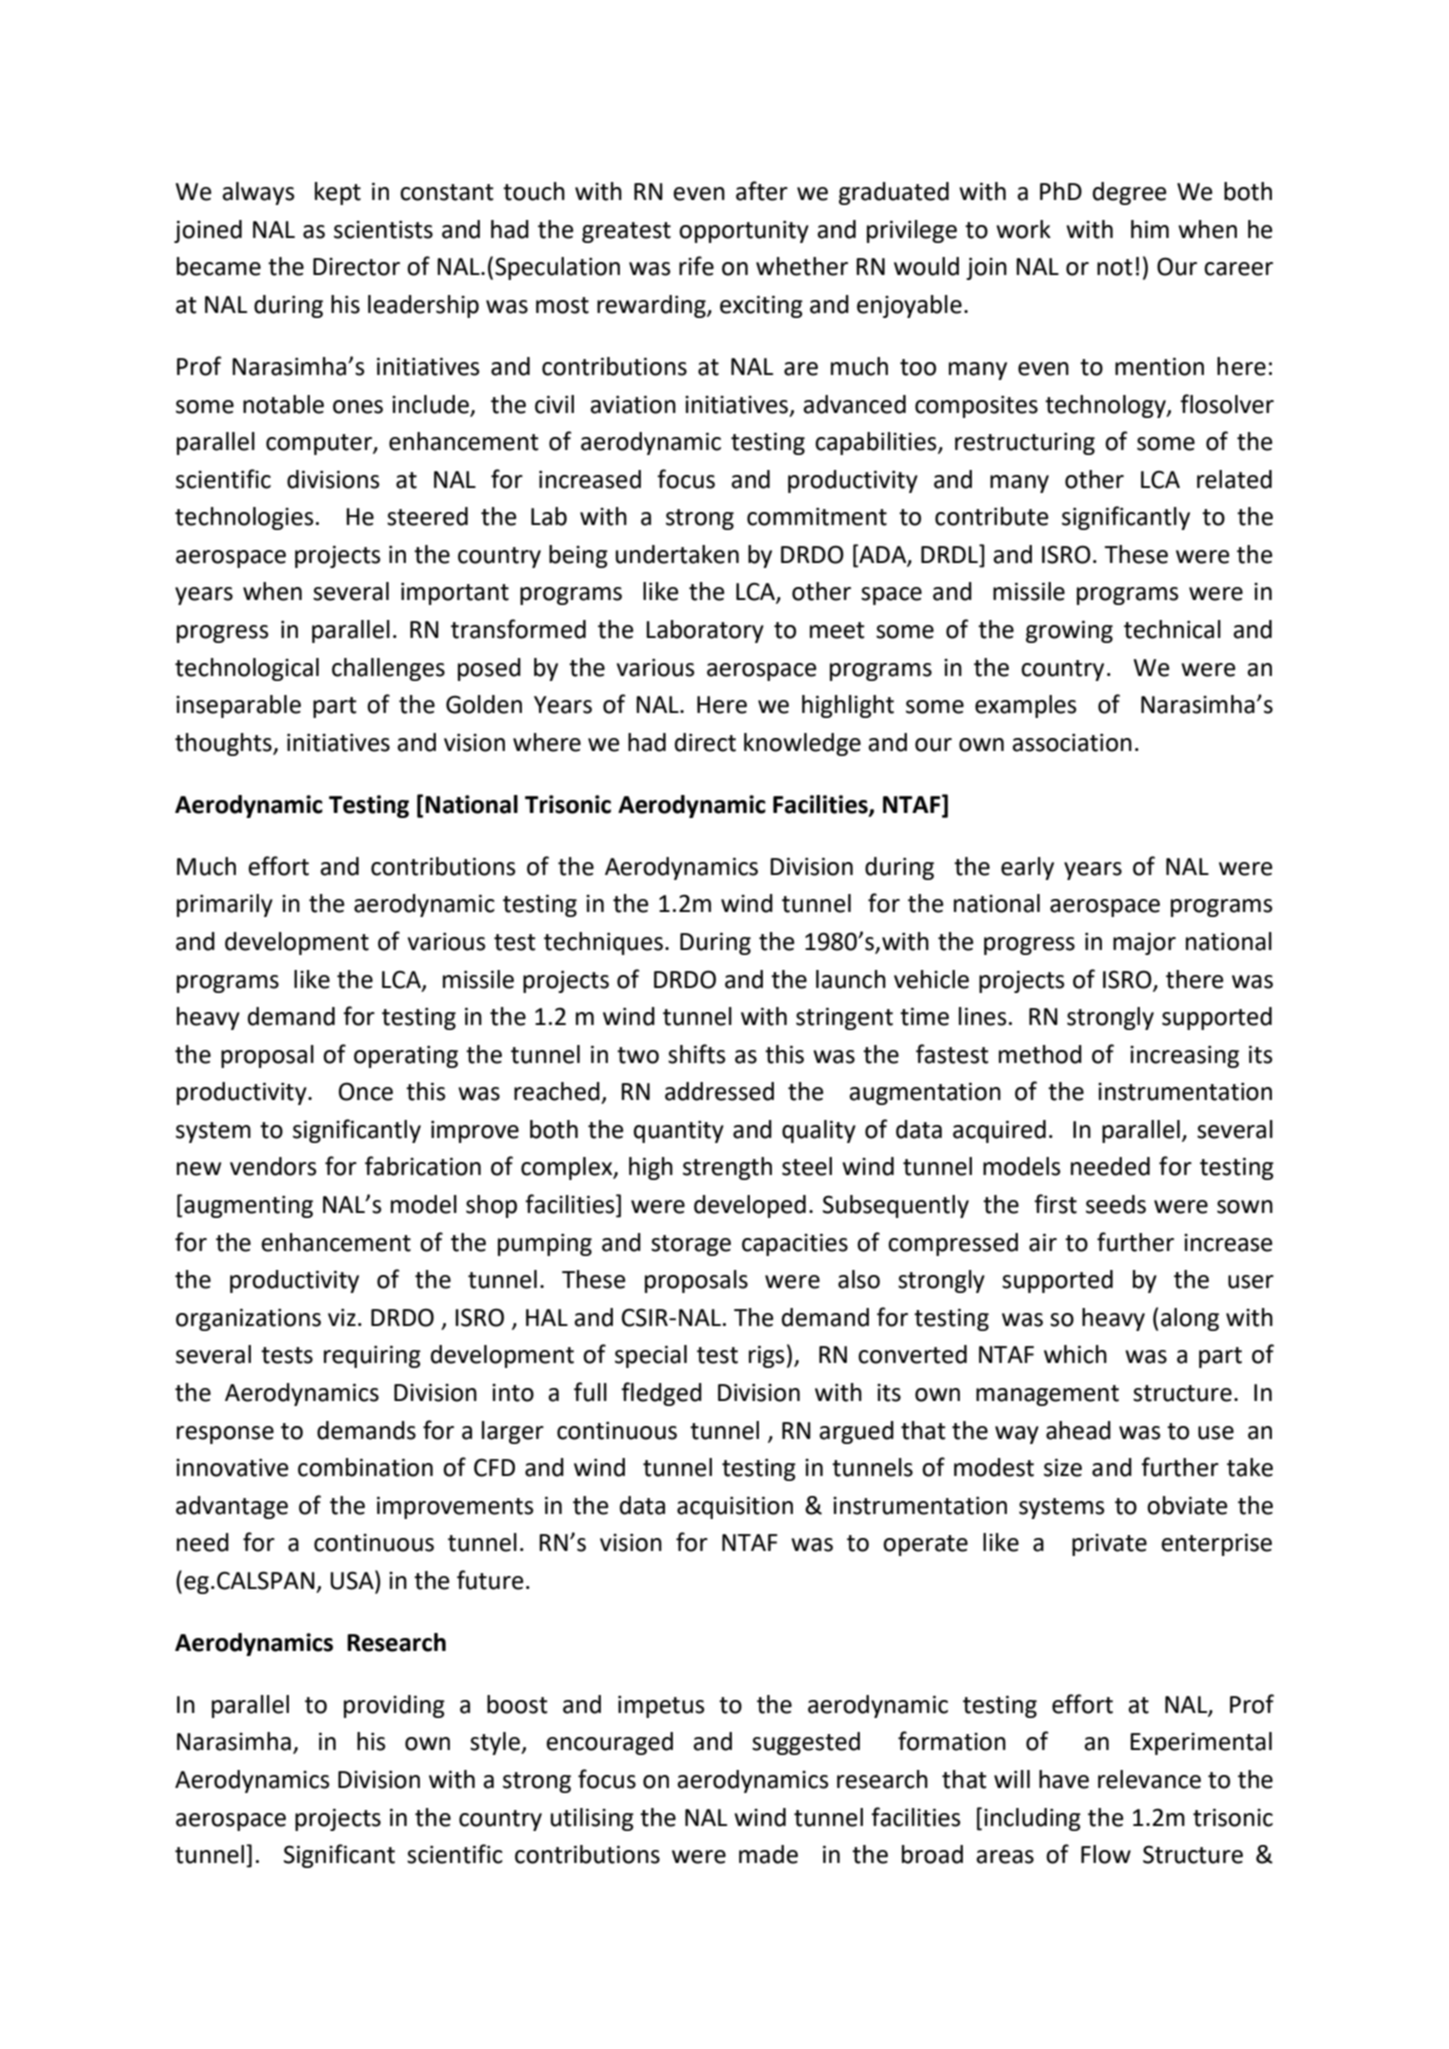 The height and width of the screenshot is (2049, 1449). I want to click on vendors, so click(273, 1166).
